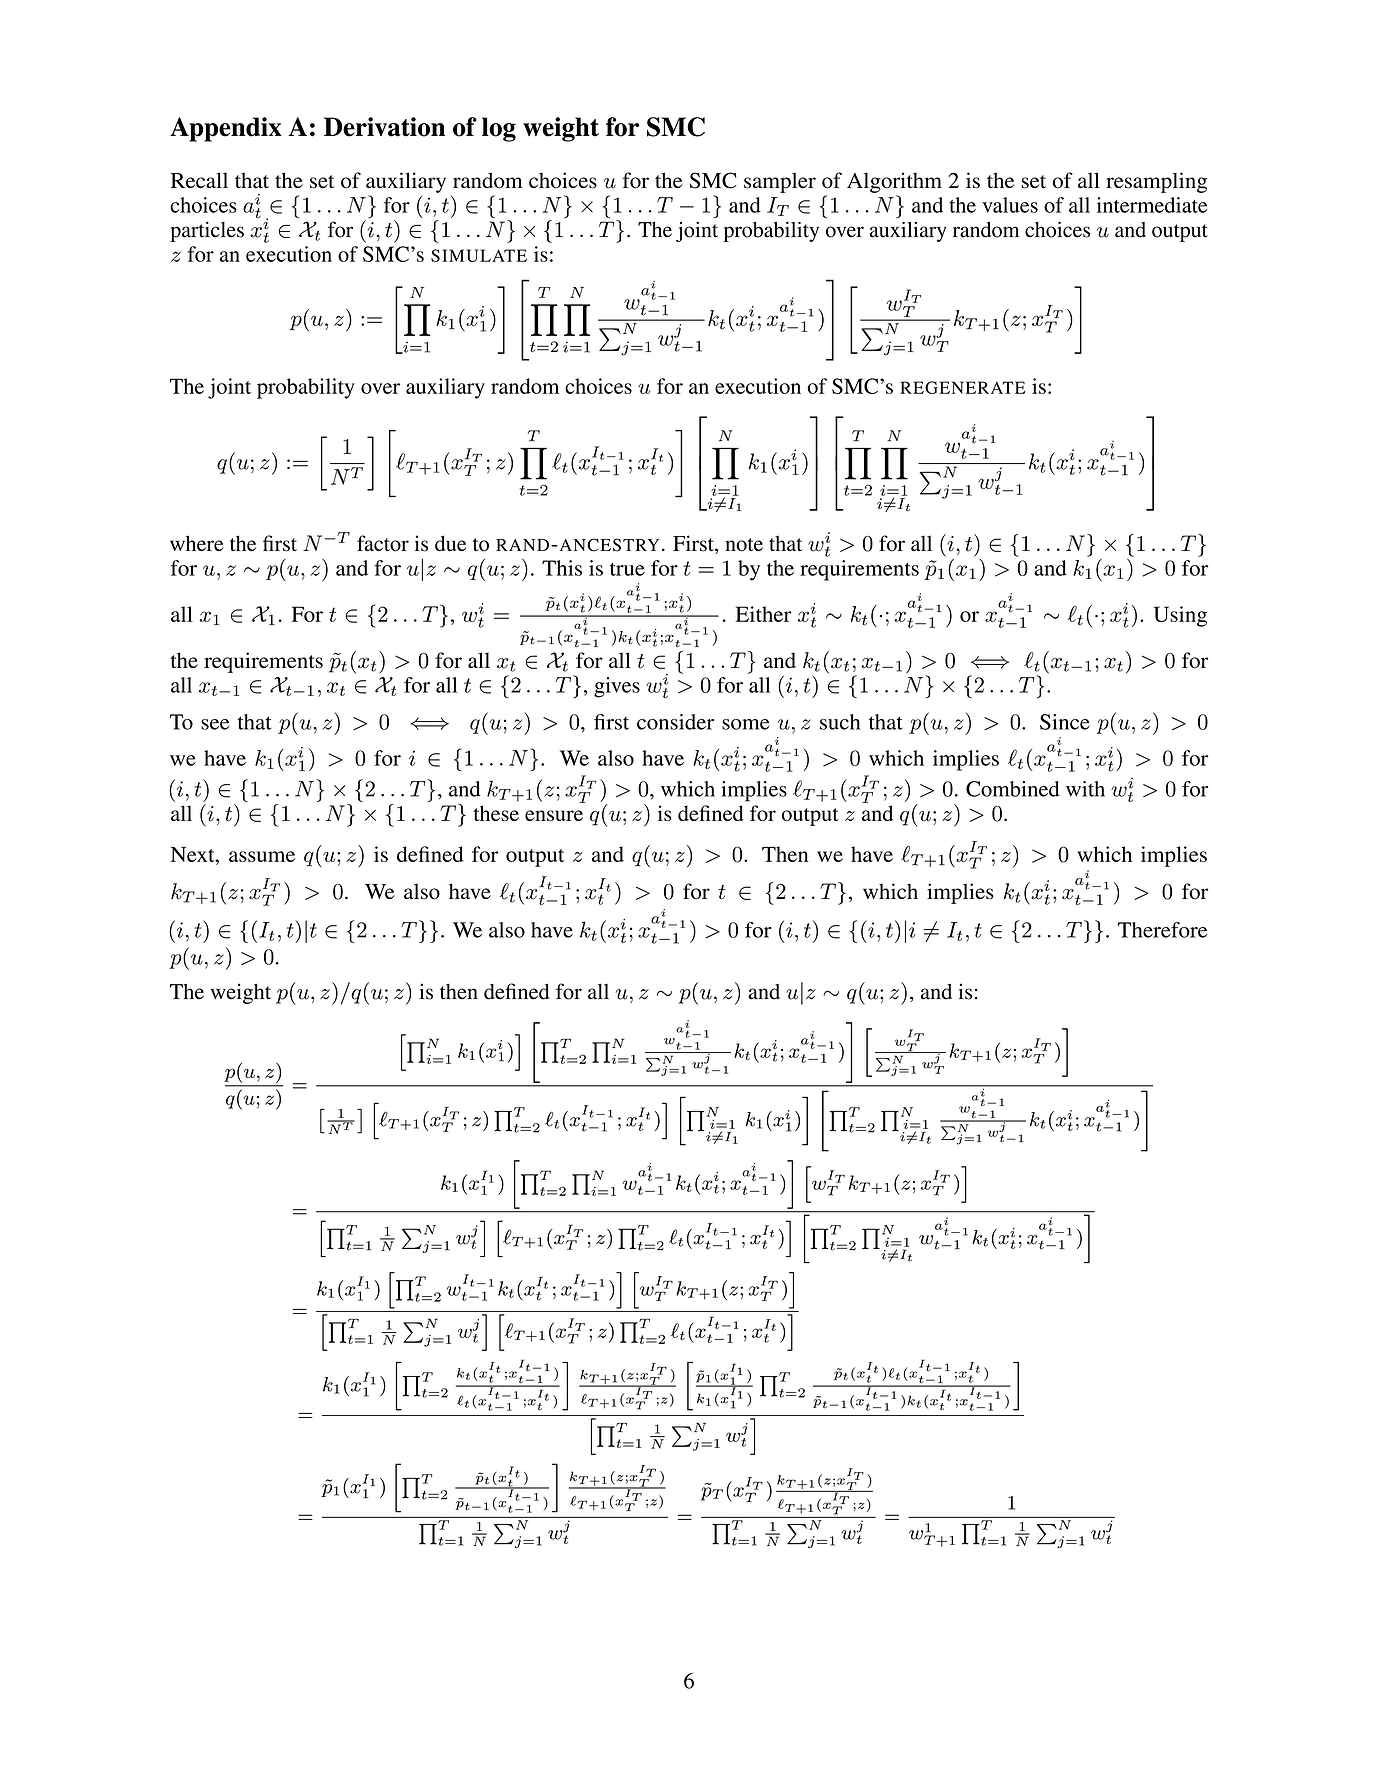  Describe the element at coordinates (215, 724) in the image. I see `see` at that location.
